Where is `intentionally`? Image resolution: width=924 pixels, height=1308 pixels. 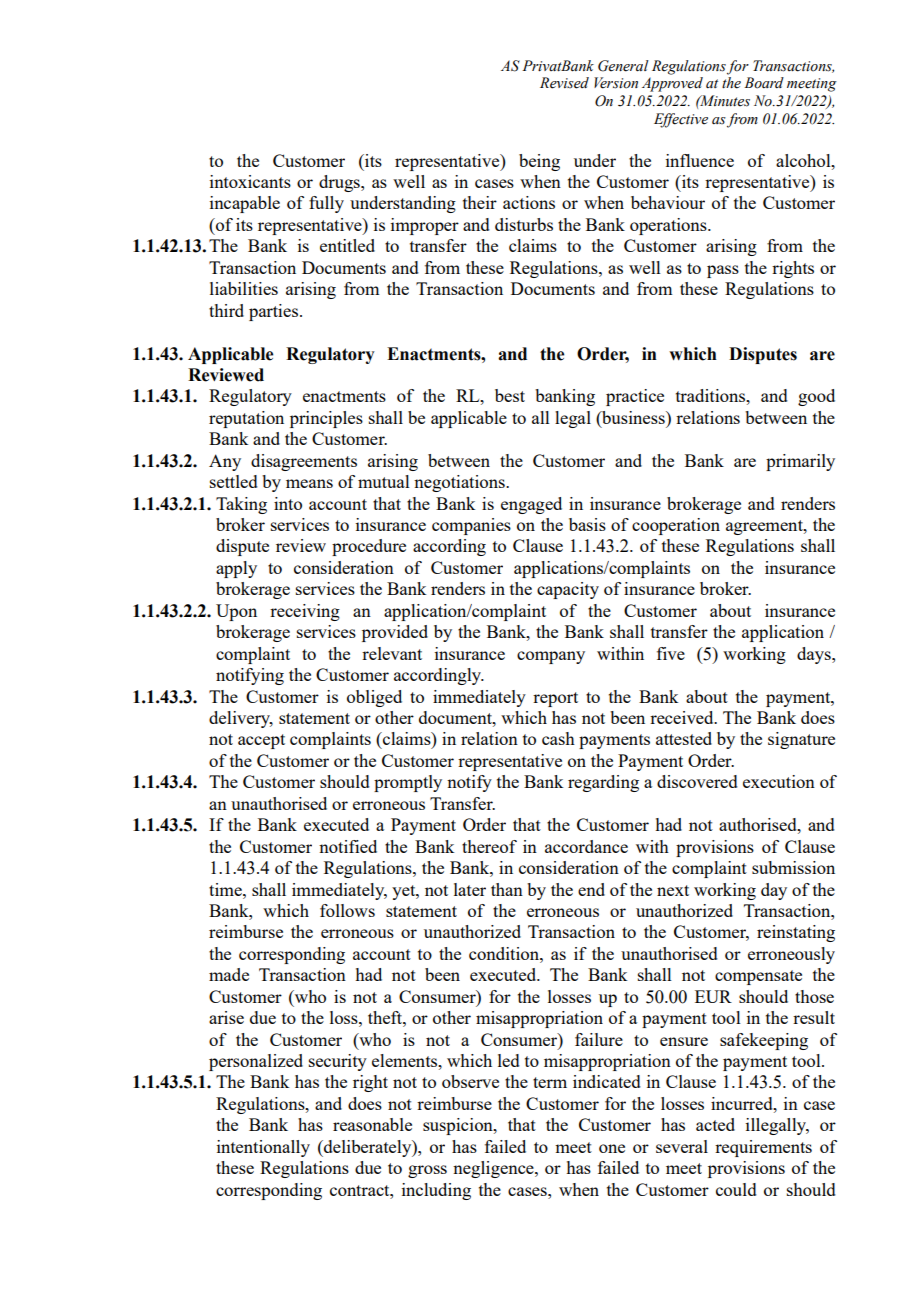
intentionally is located at coordinates (263, 1148).
